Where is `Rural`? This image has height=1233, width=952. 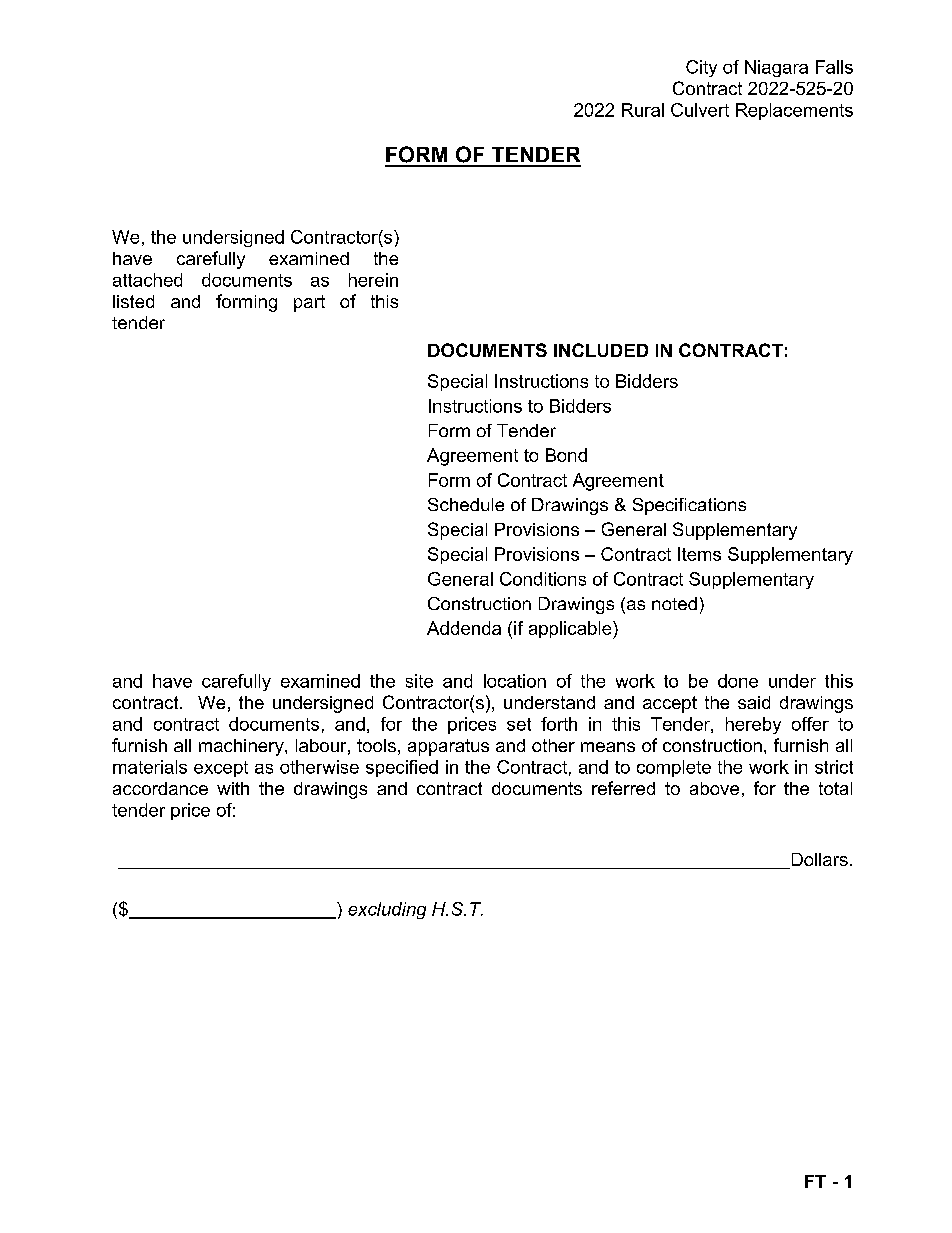 Rural is located at coordinates (643, 110).
